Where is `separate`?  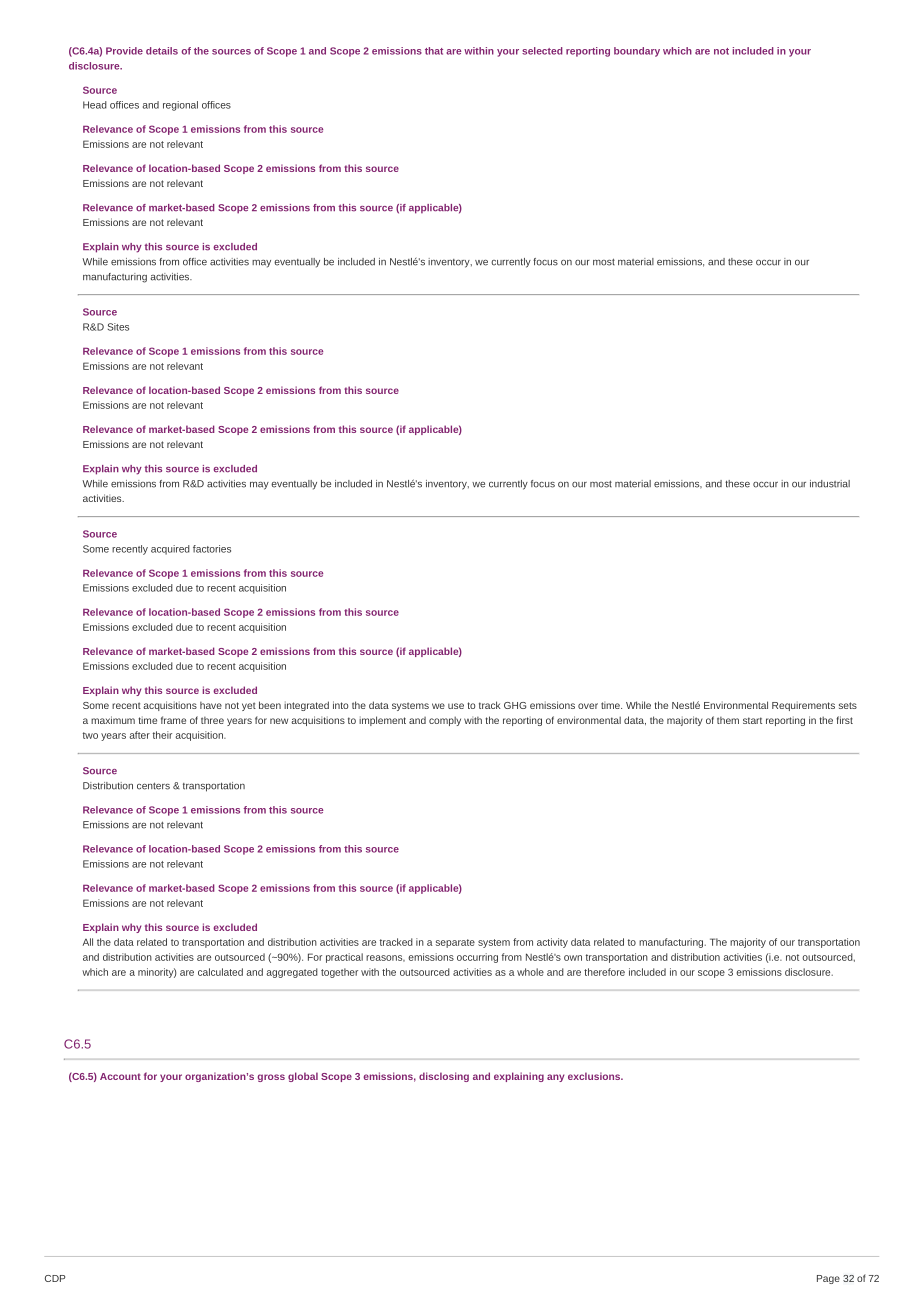 separate is located at coordinates (455, 943).
